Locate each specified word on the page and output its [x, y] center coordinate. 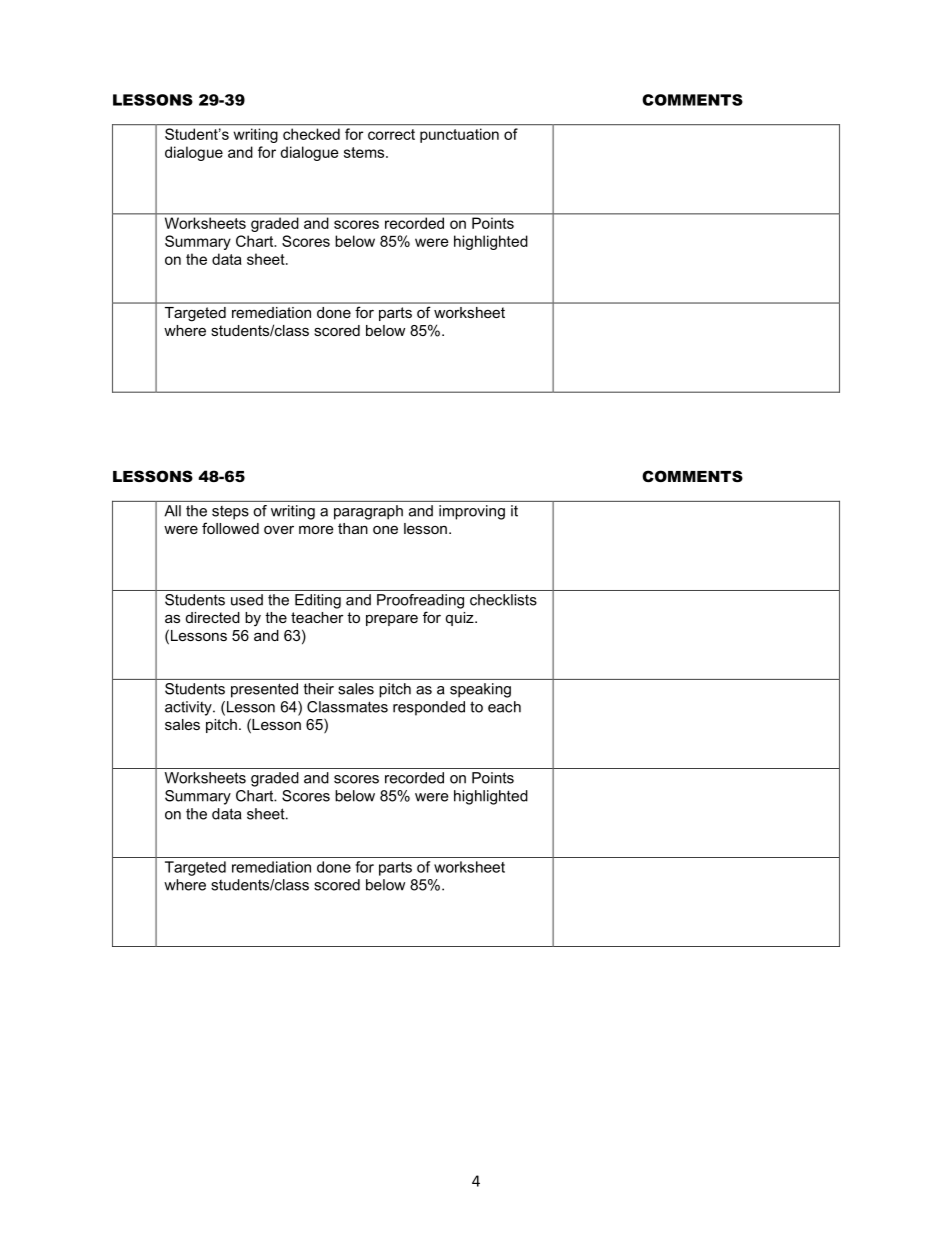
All [172, 511]
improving [472, 512]
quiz [461, 619]
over [279, 529]
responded [429, 708]
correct [391, 134]
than [353, 528]
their [319, 689]
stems [365, 152]
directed [213, 617]
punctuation [459, 135]
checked [311, 134]
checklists [503, 600]
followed [230, 528]
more [316, 529]
